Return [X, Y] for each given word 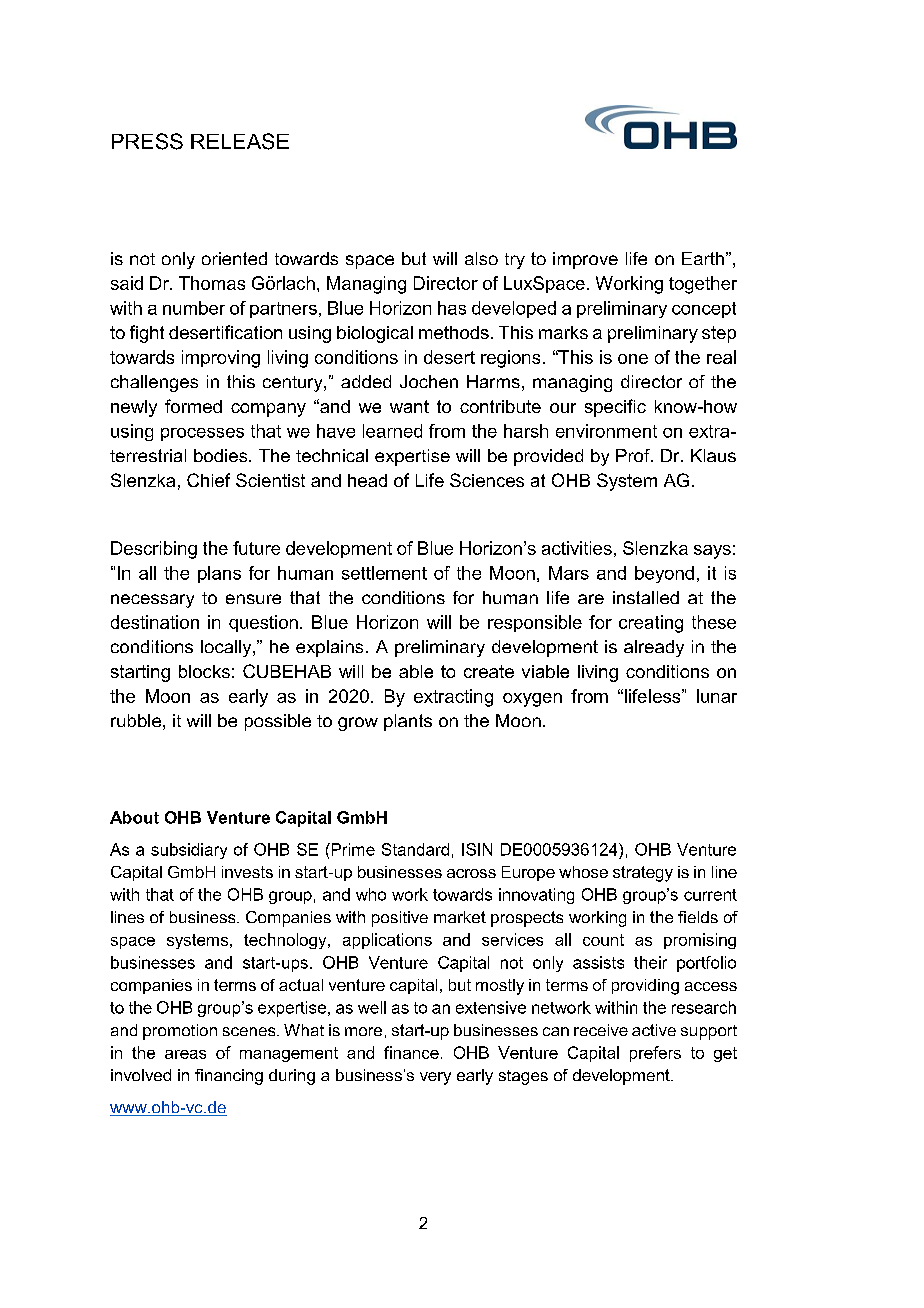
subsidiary [189, 851]
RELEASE [240, 141]
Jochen [429, 381]
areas [185, 1054]
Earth [703, 258]
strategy [643, 874]
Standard [415, 849]
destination [155, 622]
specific [615, 408]
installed [646, 597]
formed [193, 406]
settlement [384, 573]
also [481, 258]
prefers [655, 1054]
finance [411, 1052]
